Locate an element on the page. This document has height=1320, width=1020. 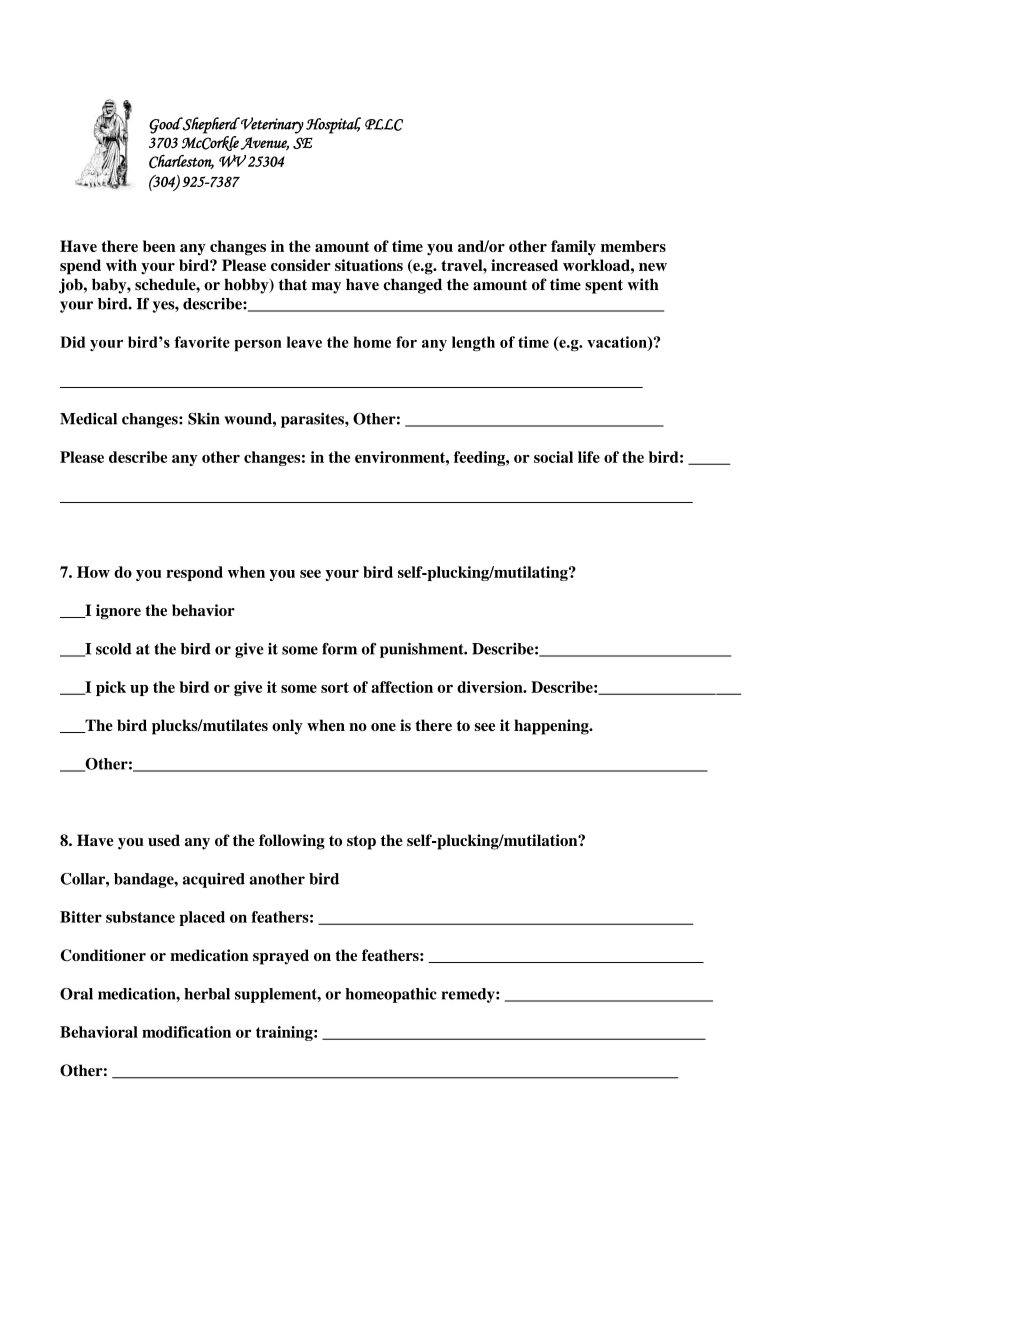
modification is located at coordinates (186, 1032).
